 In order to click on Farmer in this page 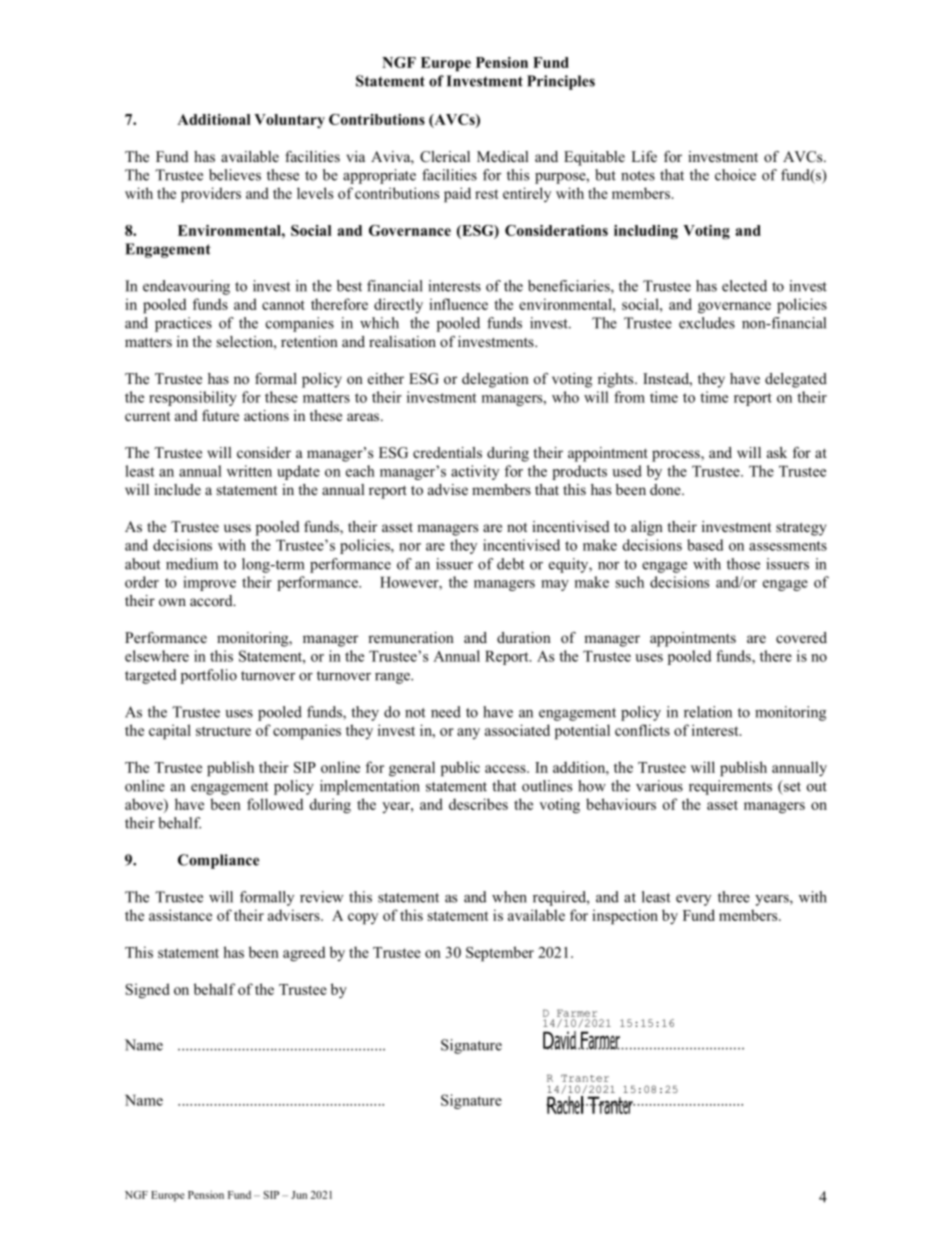, I will do `click(577, 1013)`.
